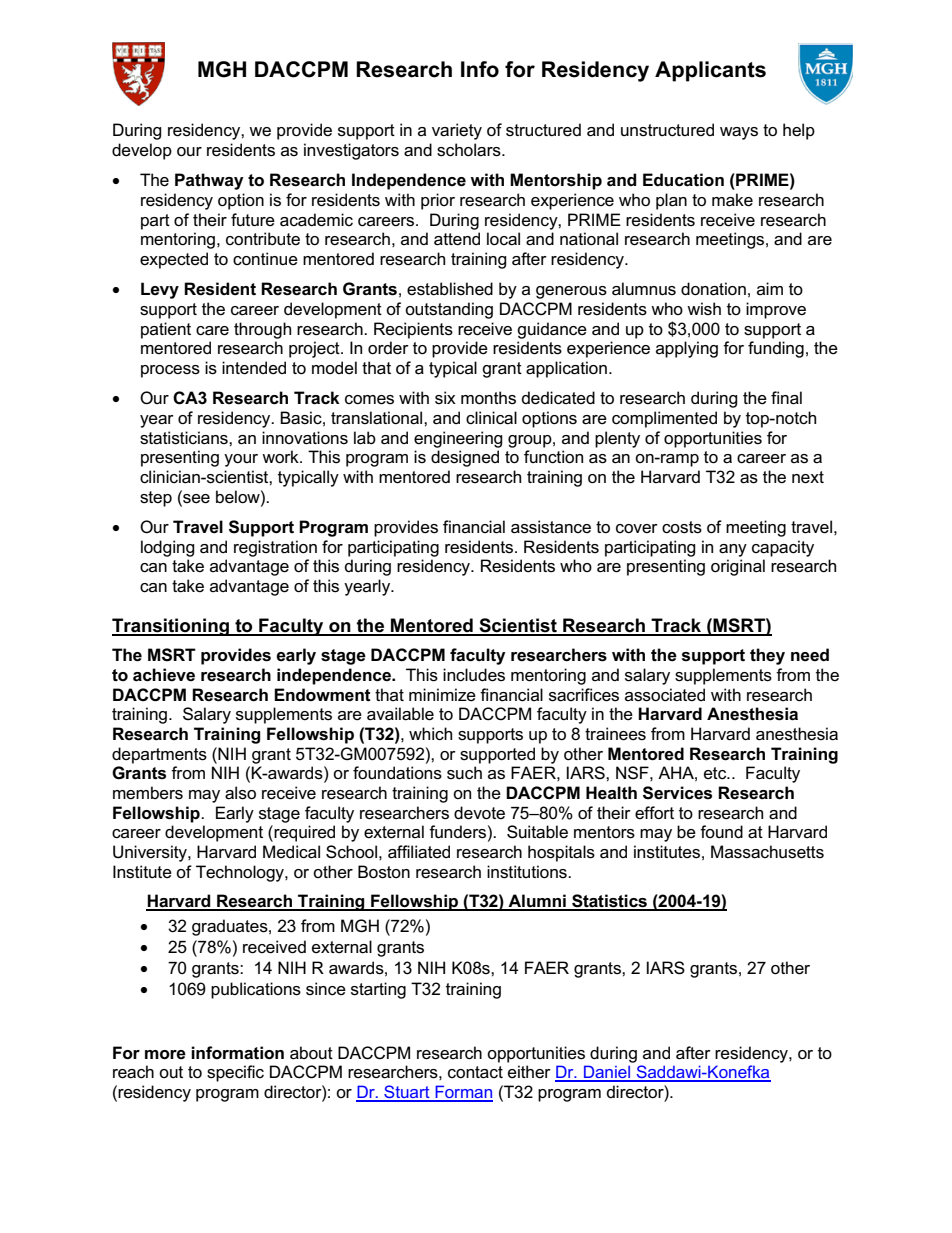 This image has width=952, height=1233. Describe the element at coordinates (551, 527) in the image. I see `assistance` at that location.
